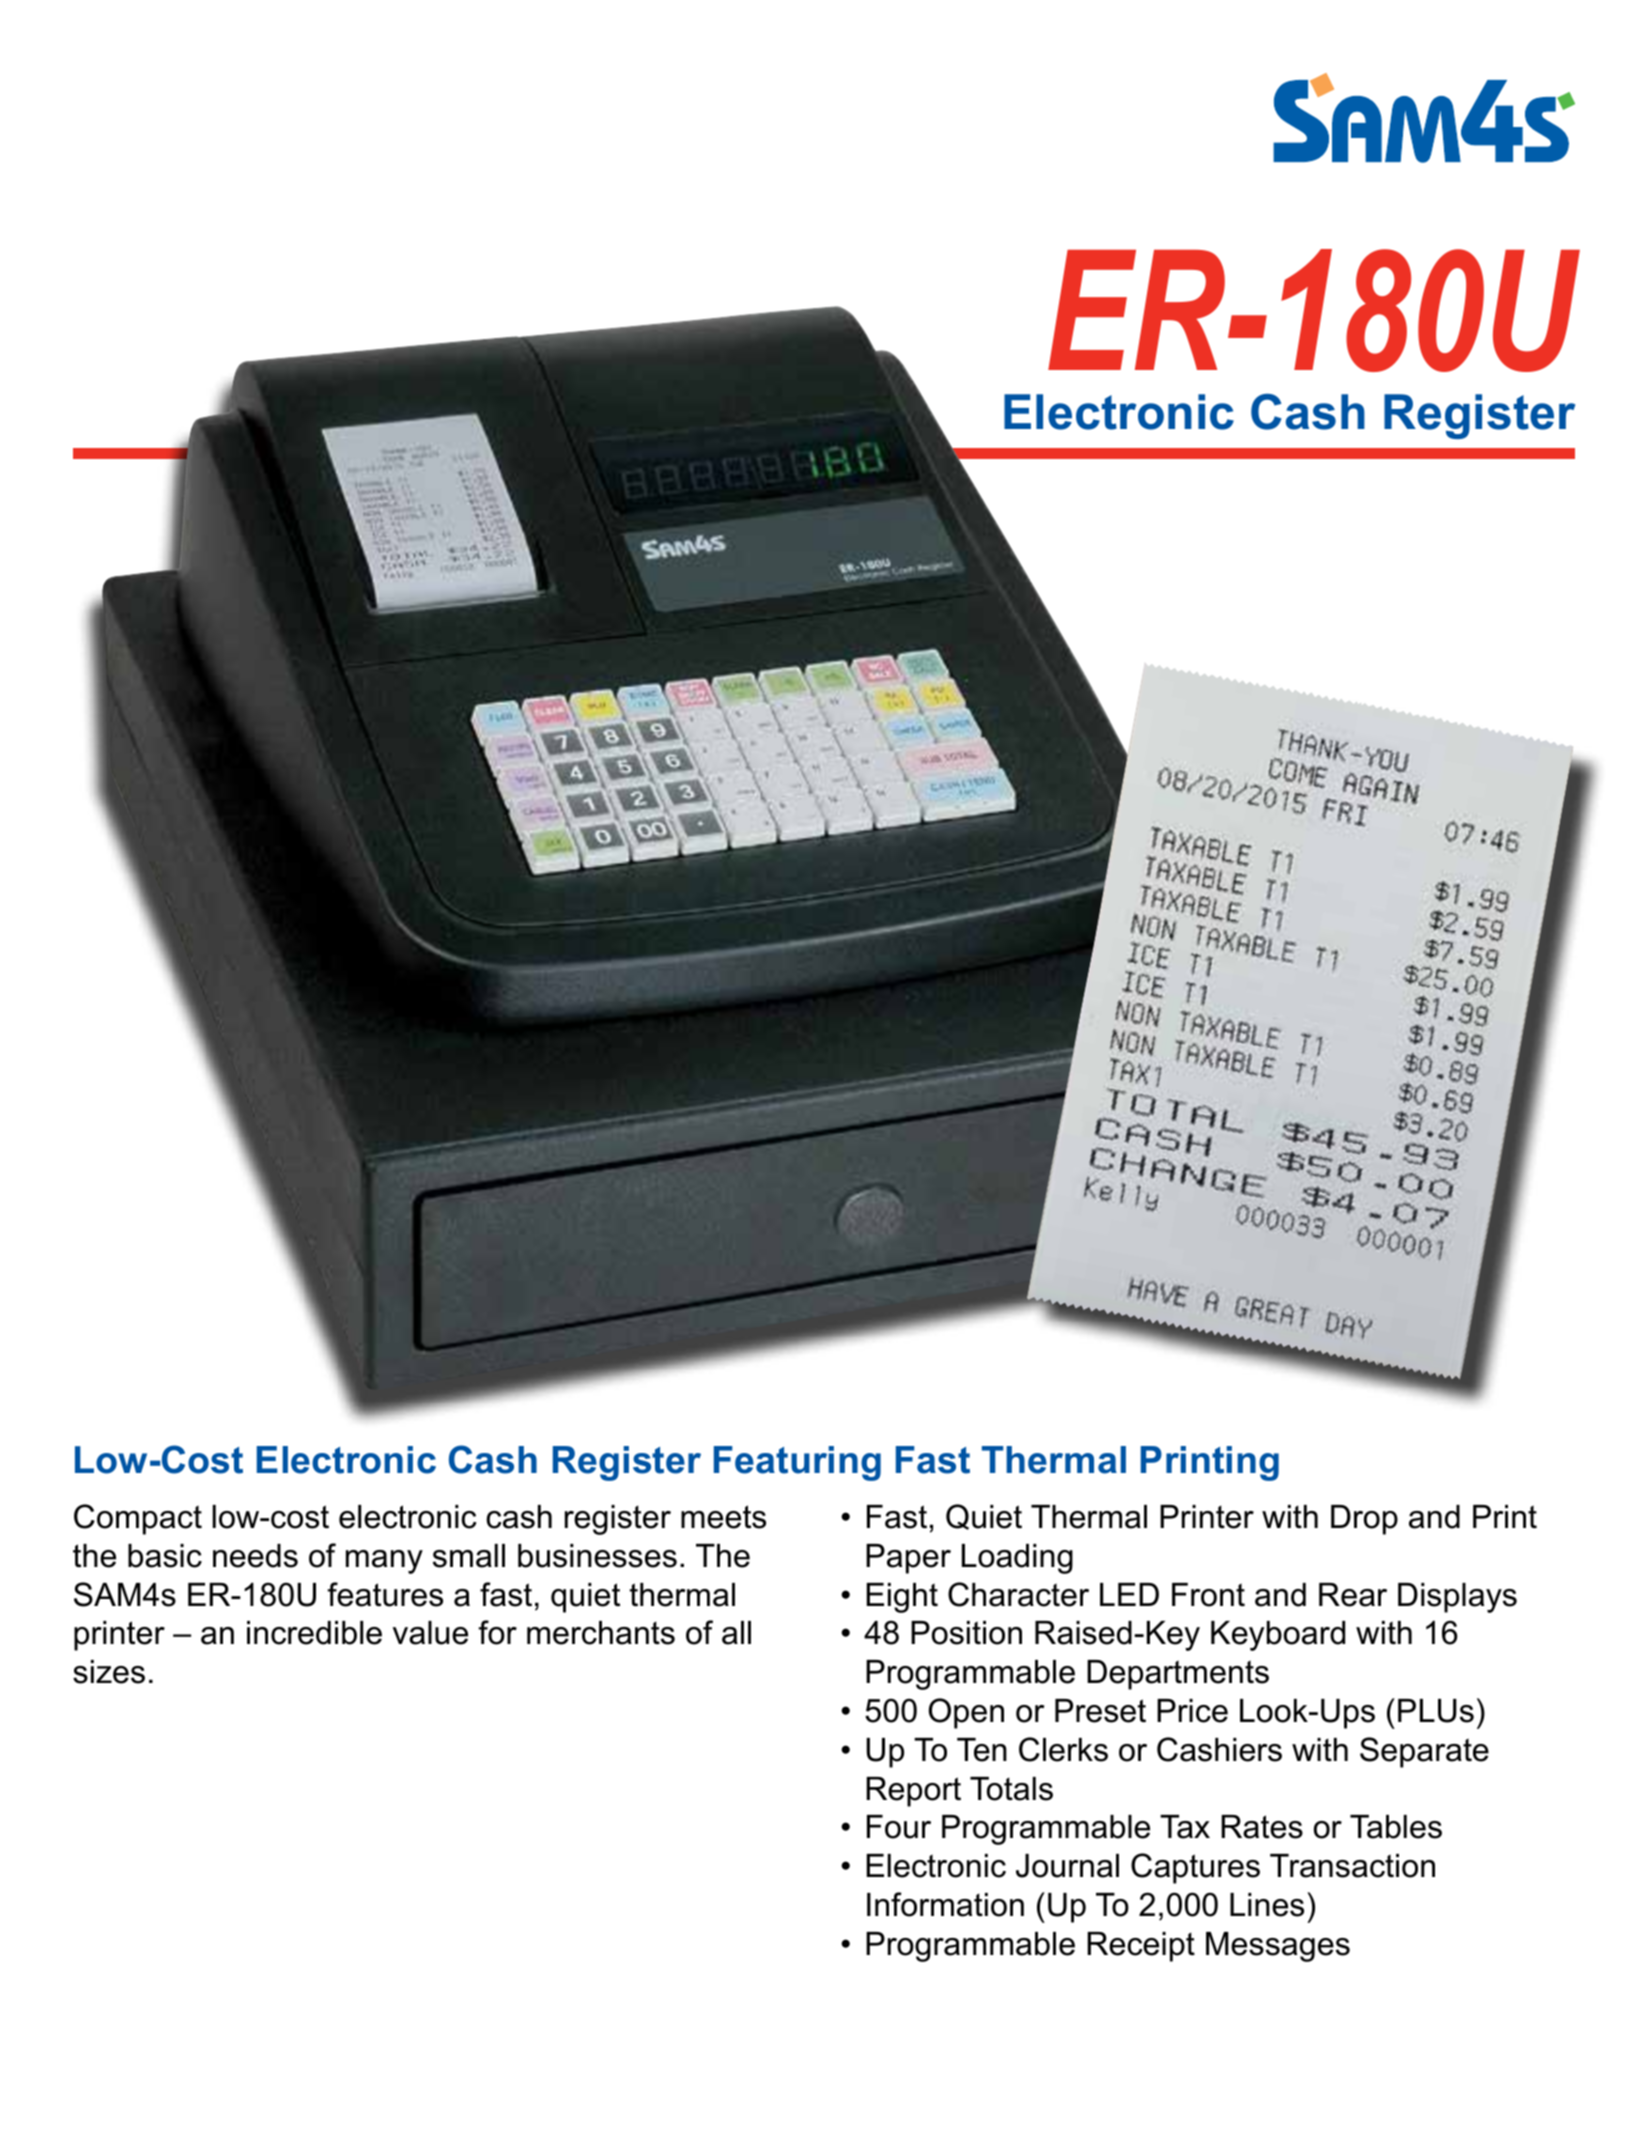 The width and height of the screenshot is (1648, 2133). I want to click on Compact, so click(138, 1519).
